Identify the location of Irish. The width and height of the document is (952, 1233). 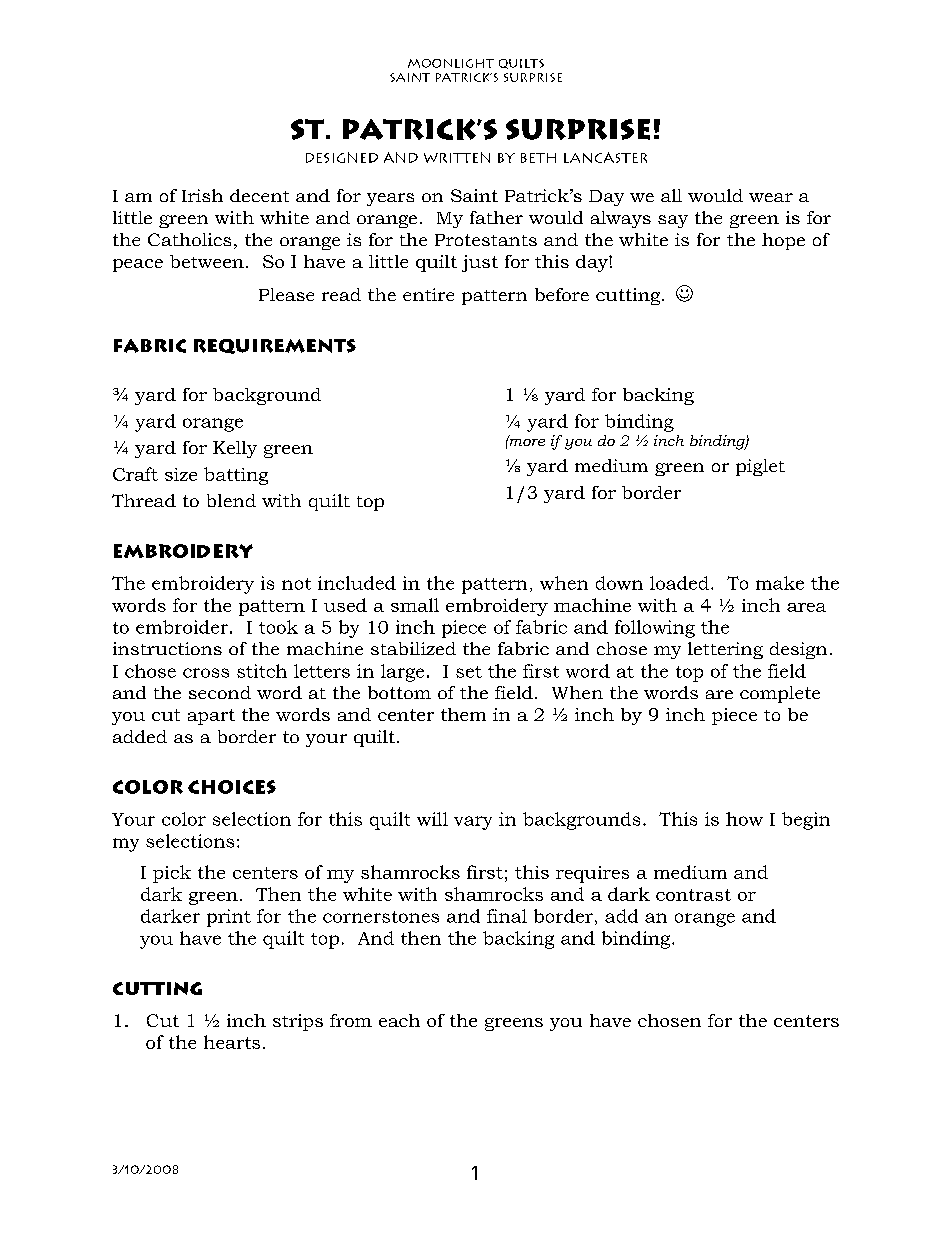
(202, 195).
